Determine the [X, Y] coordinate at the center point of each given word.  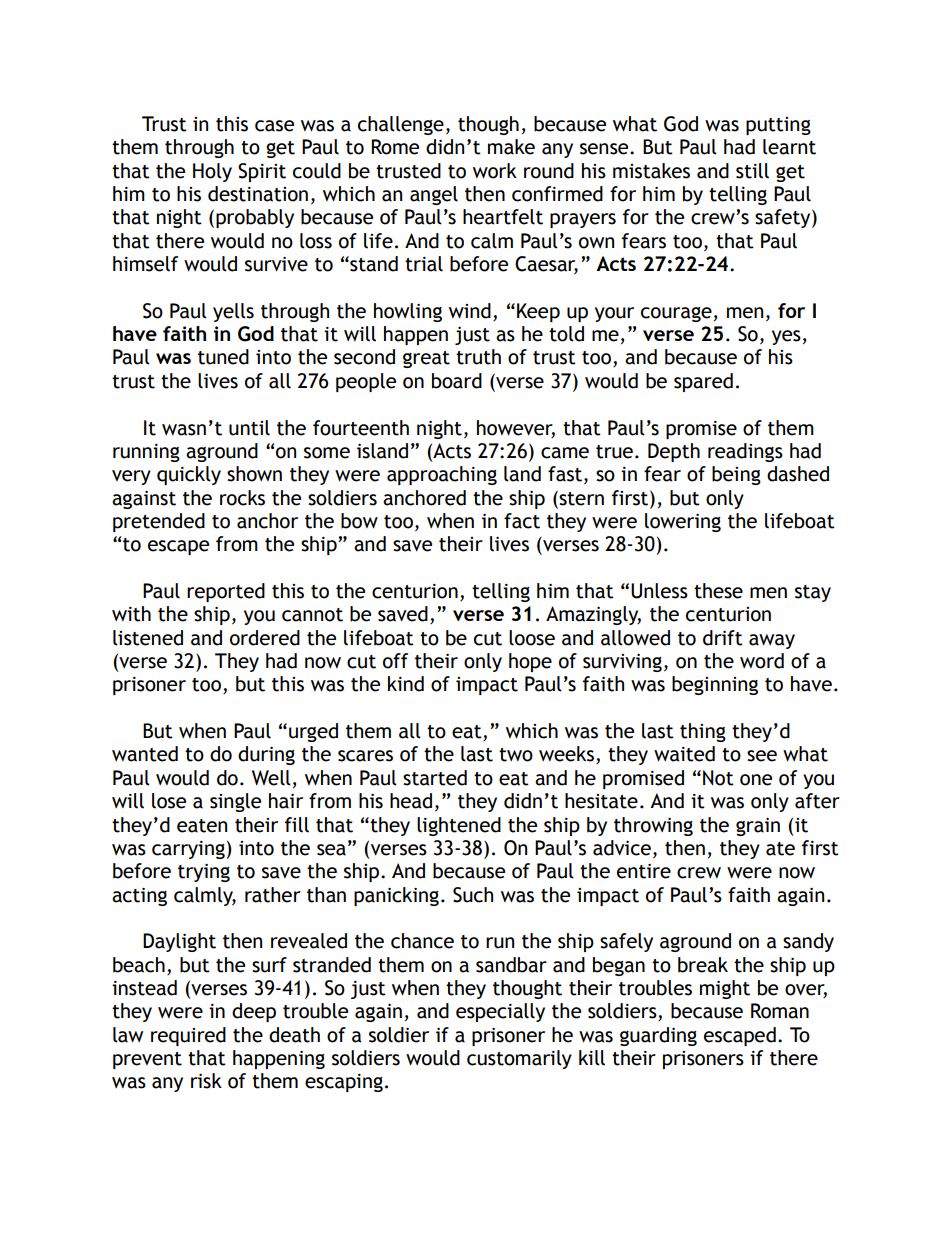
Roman [780, 1011]
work [495, 171]
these [718, 591]
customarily [519, 1059]
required [188, 1036]
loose [532, 638]
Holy [212, 172]
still [752, 171]
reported [226, 592]
